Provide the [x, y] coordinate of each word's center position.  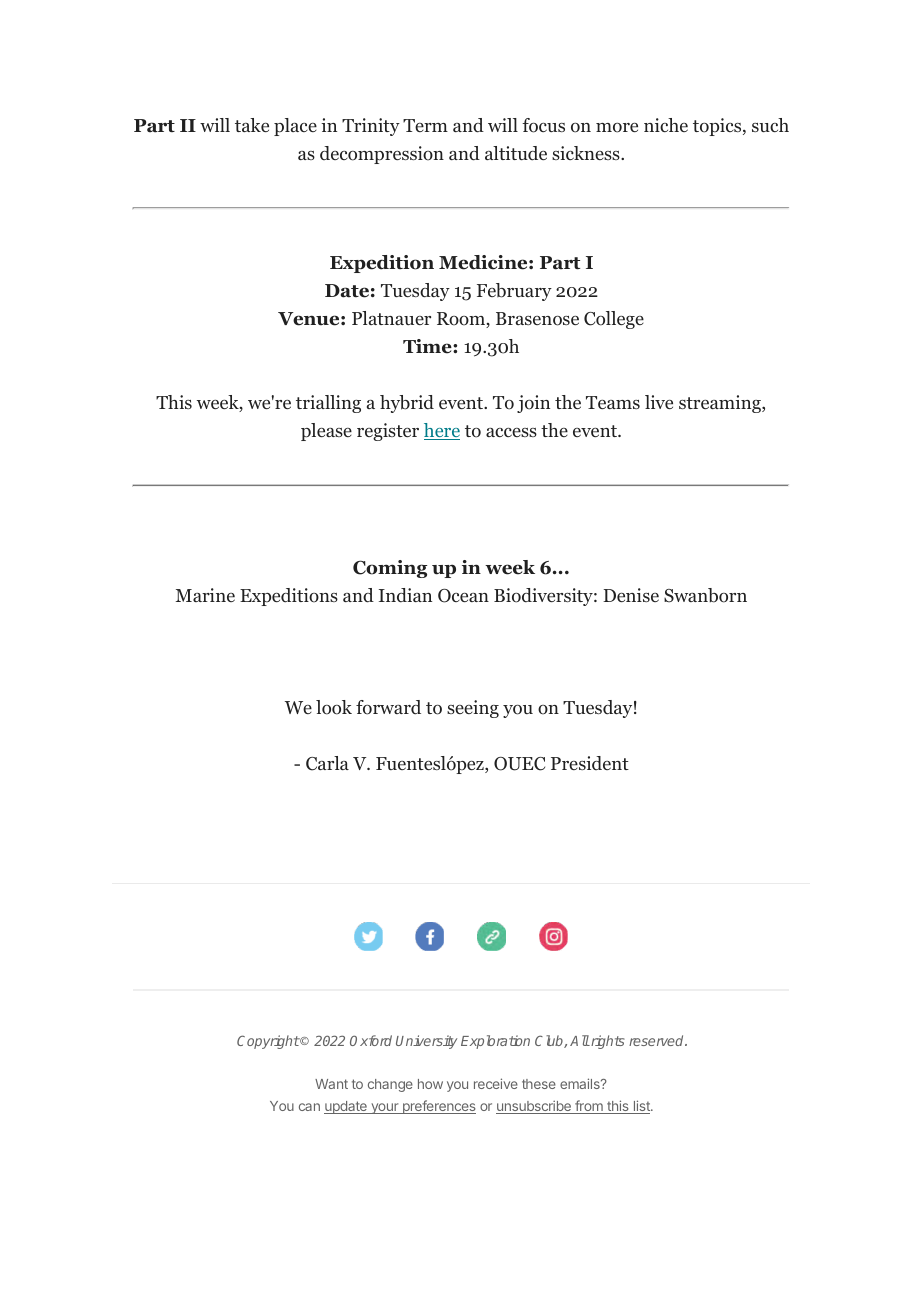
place [295, 127]
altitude [516, 153]
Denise [631, 595]
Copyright [268, 1042]
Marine [205, 595]
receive [496, 1083]
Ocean [463, 596]
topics [718, 127]
